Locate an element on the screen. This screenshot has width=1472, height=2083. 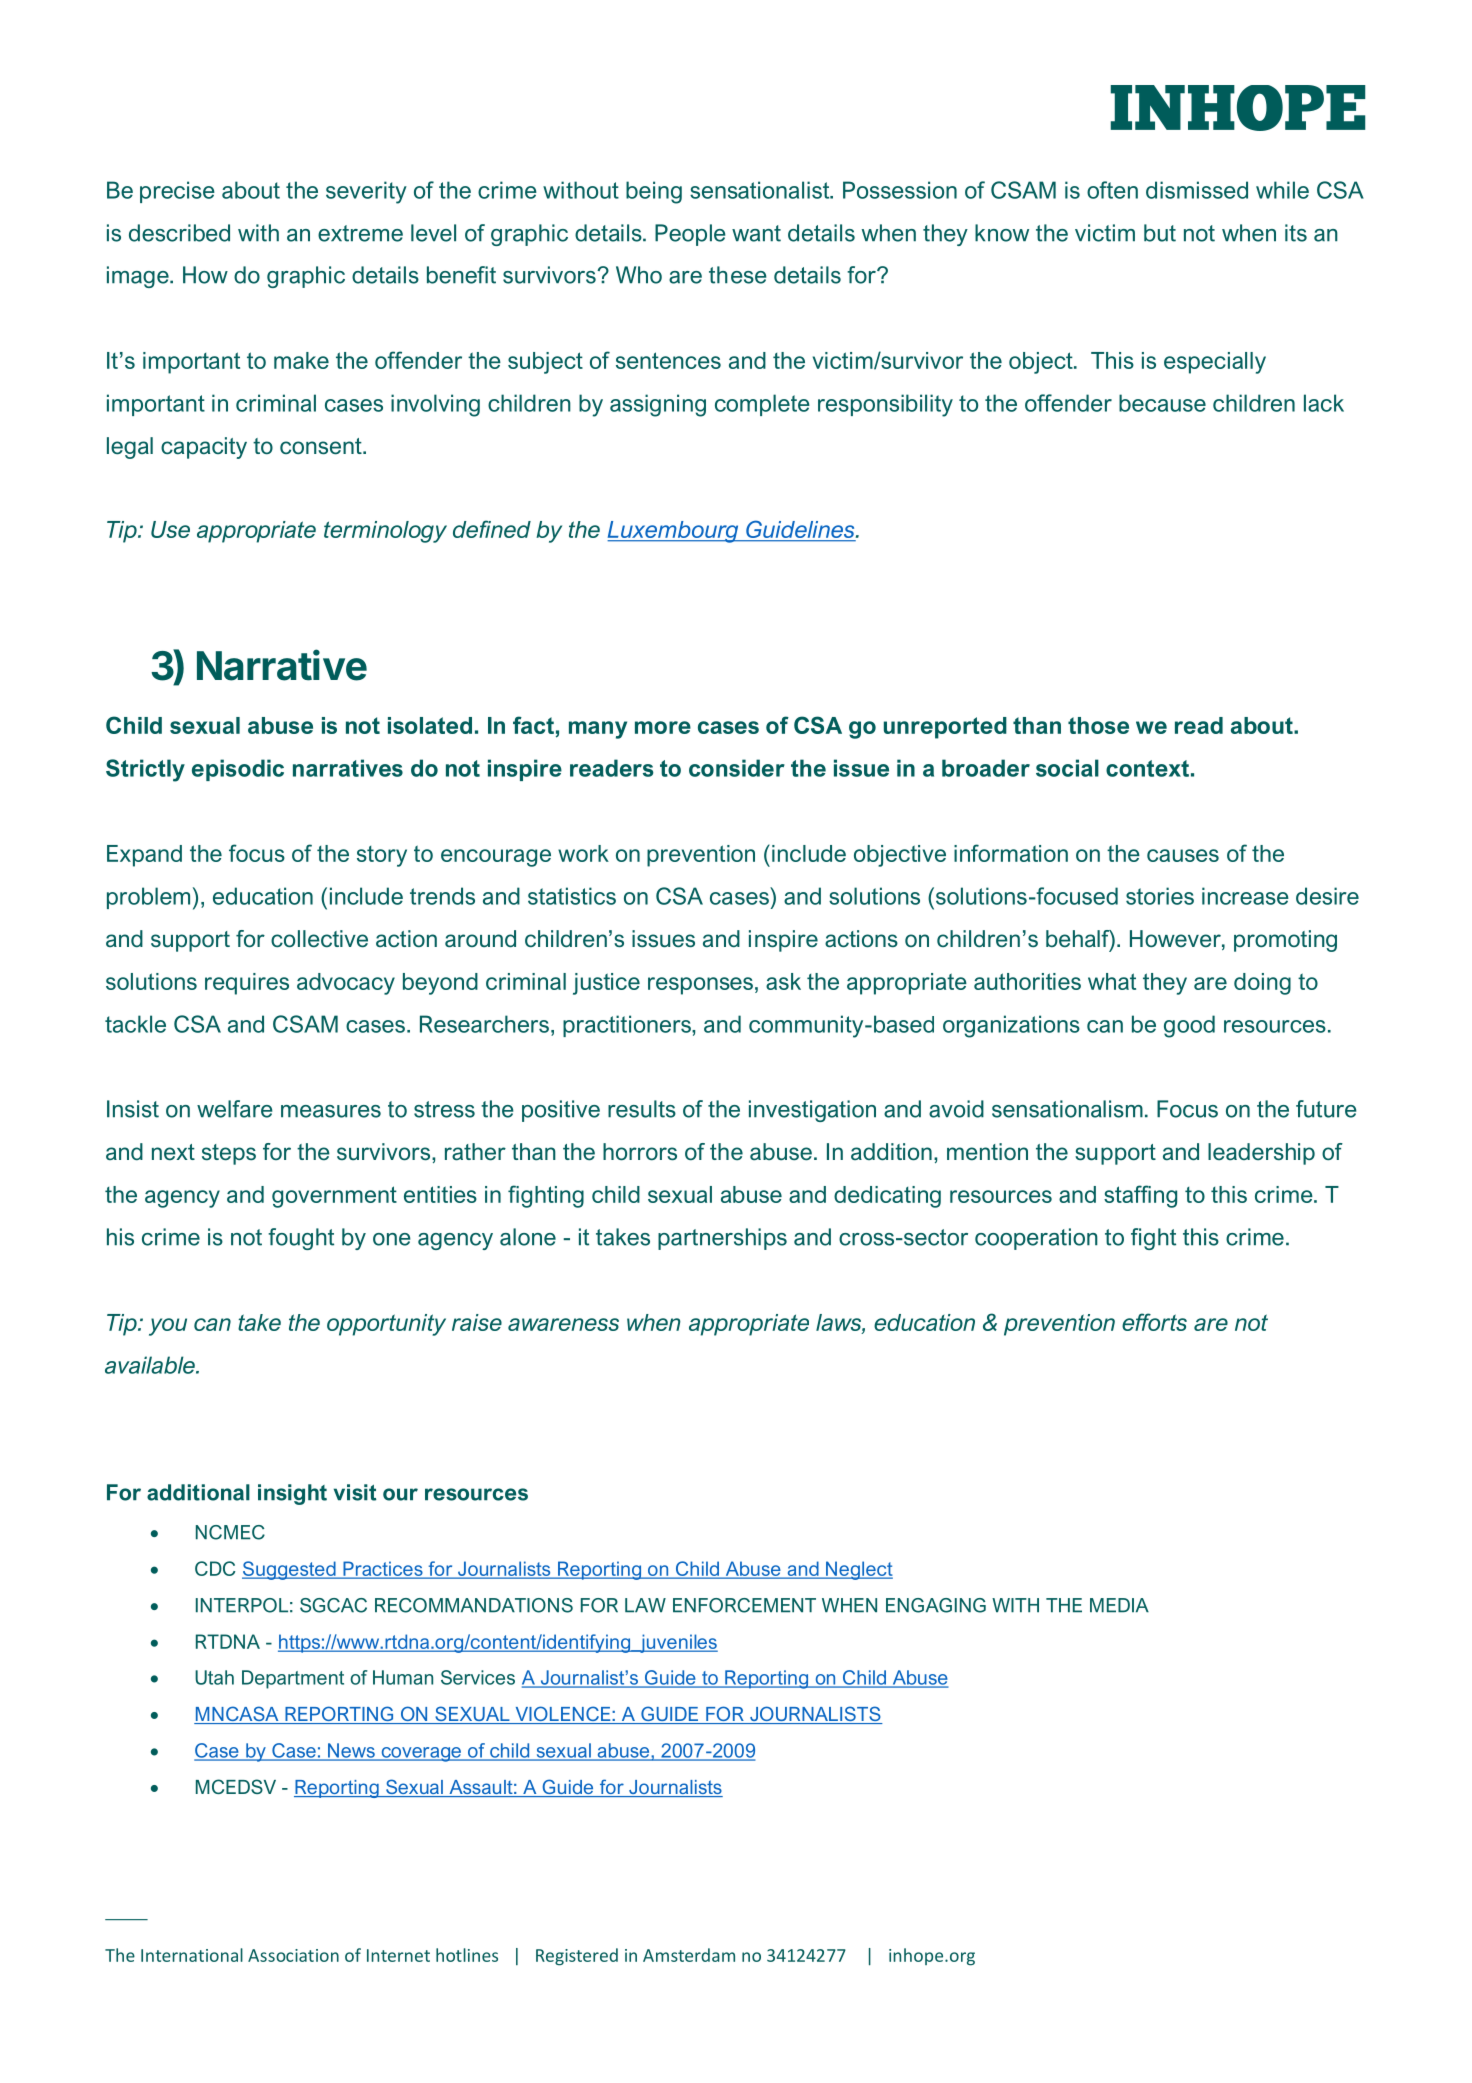
Association is located at coordinates (293, 1955).
